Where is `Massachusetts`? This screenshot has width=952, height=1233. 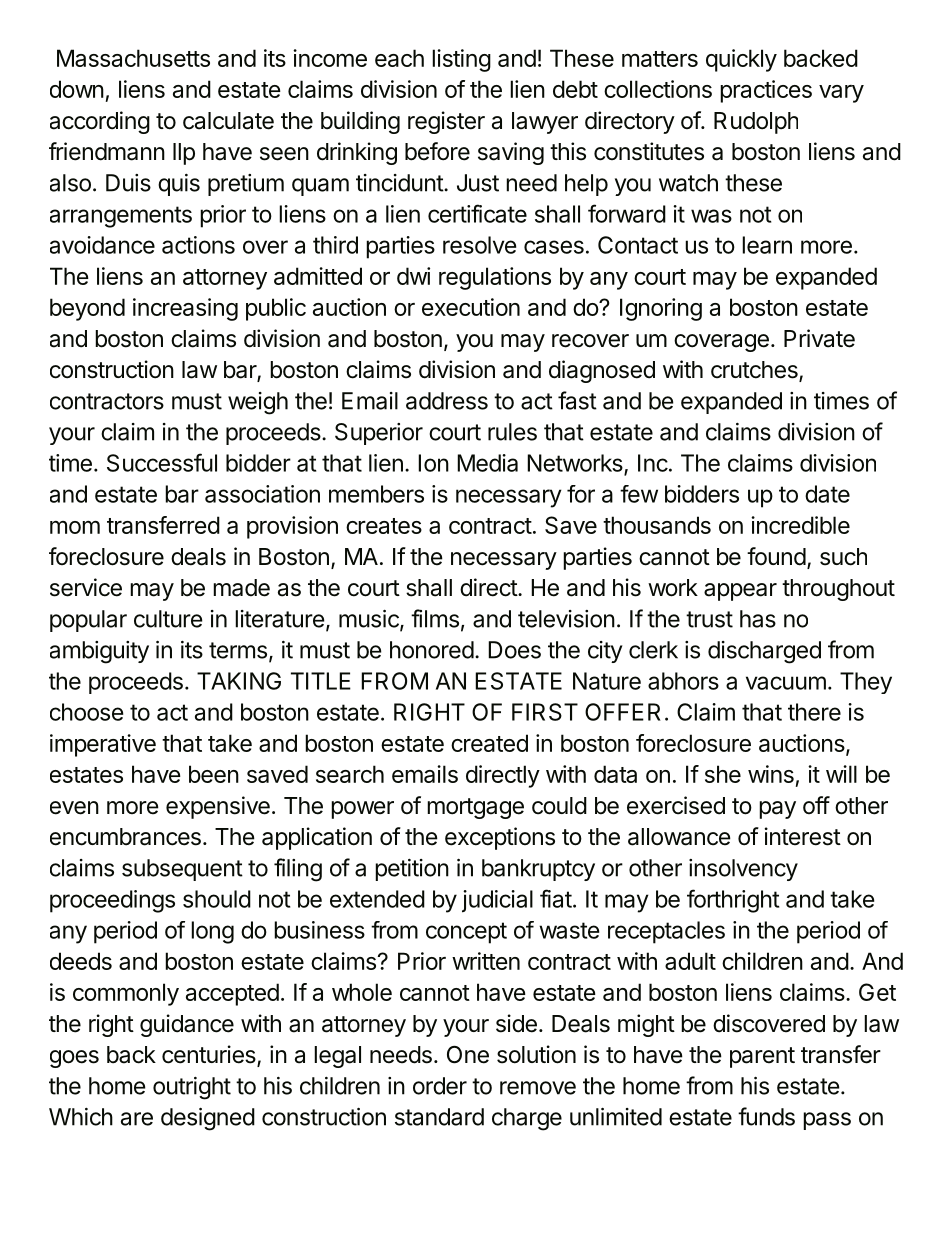 Massachusetts is located at coordinates (133, 58).
